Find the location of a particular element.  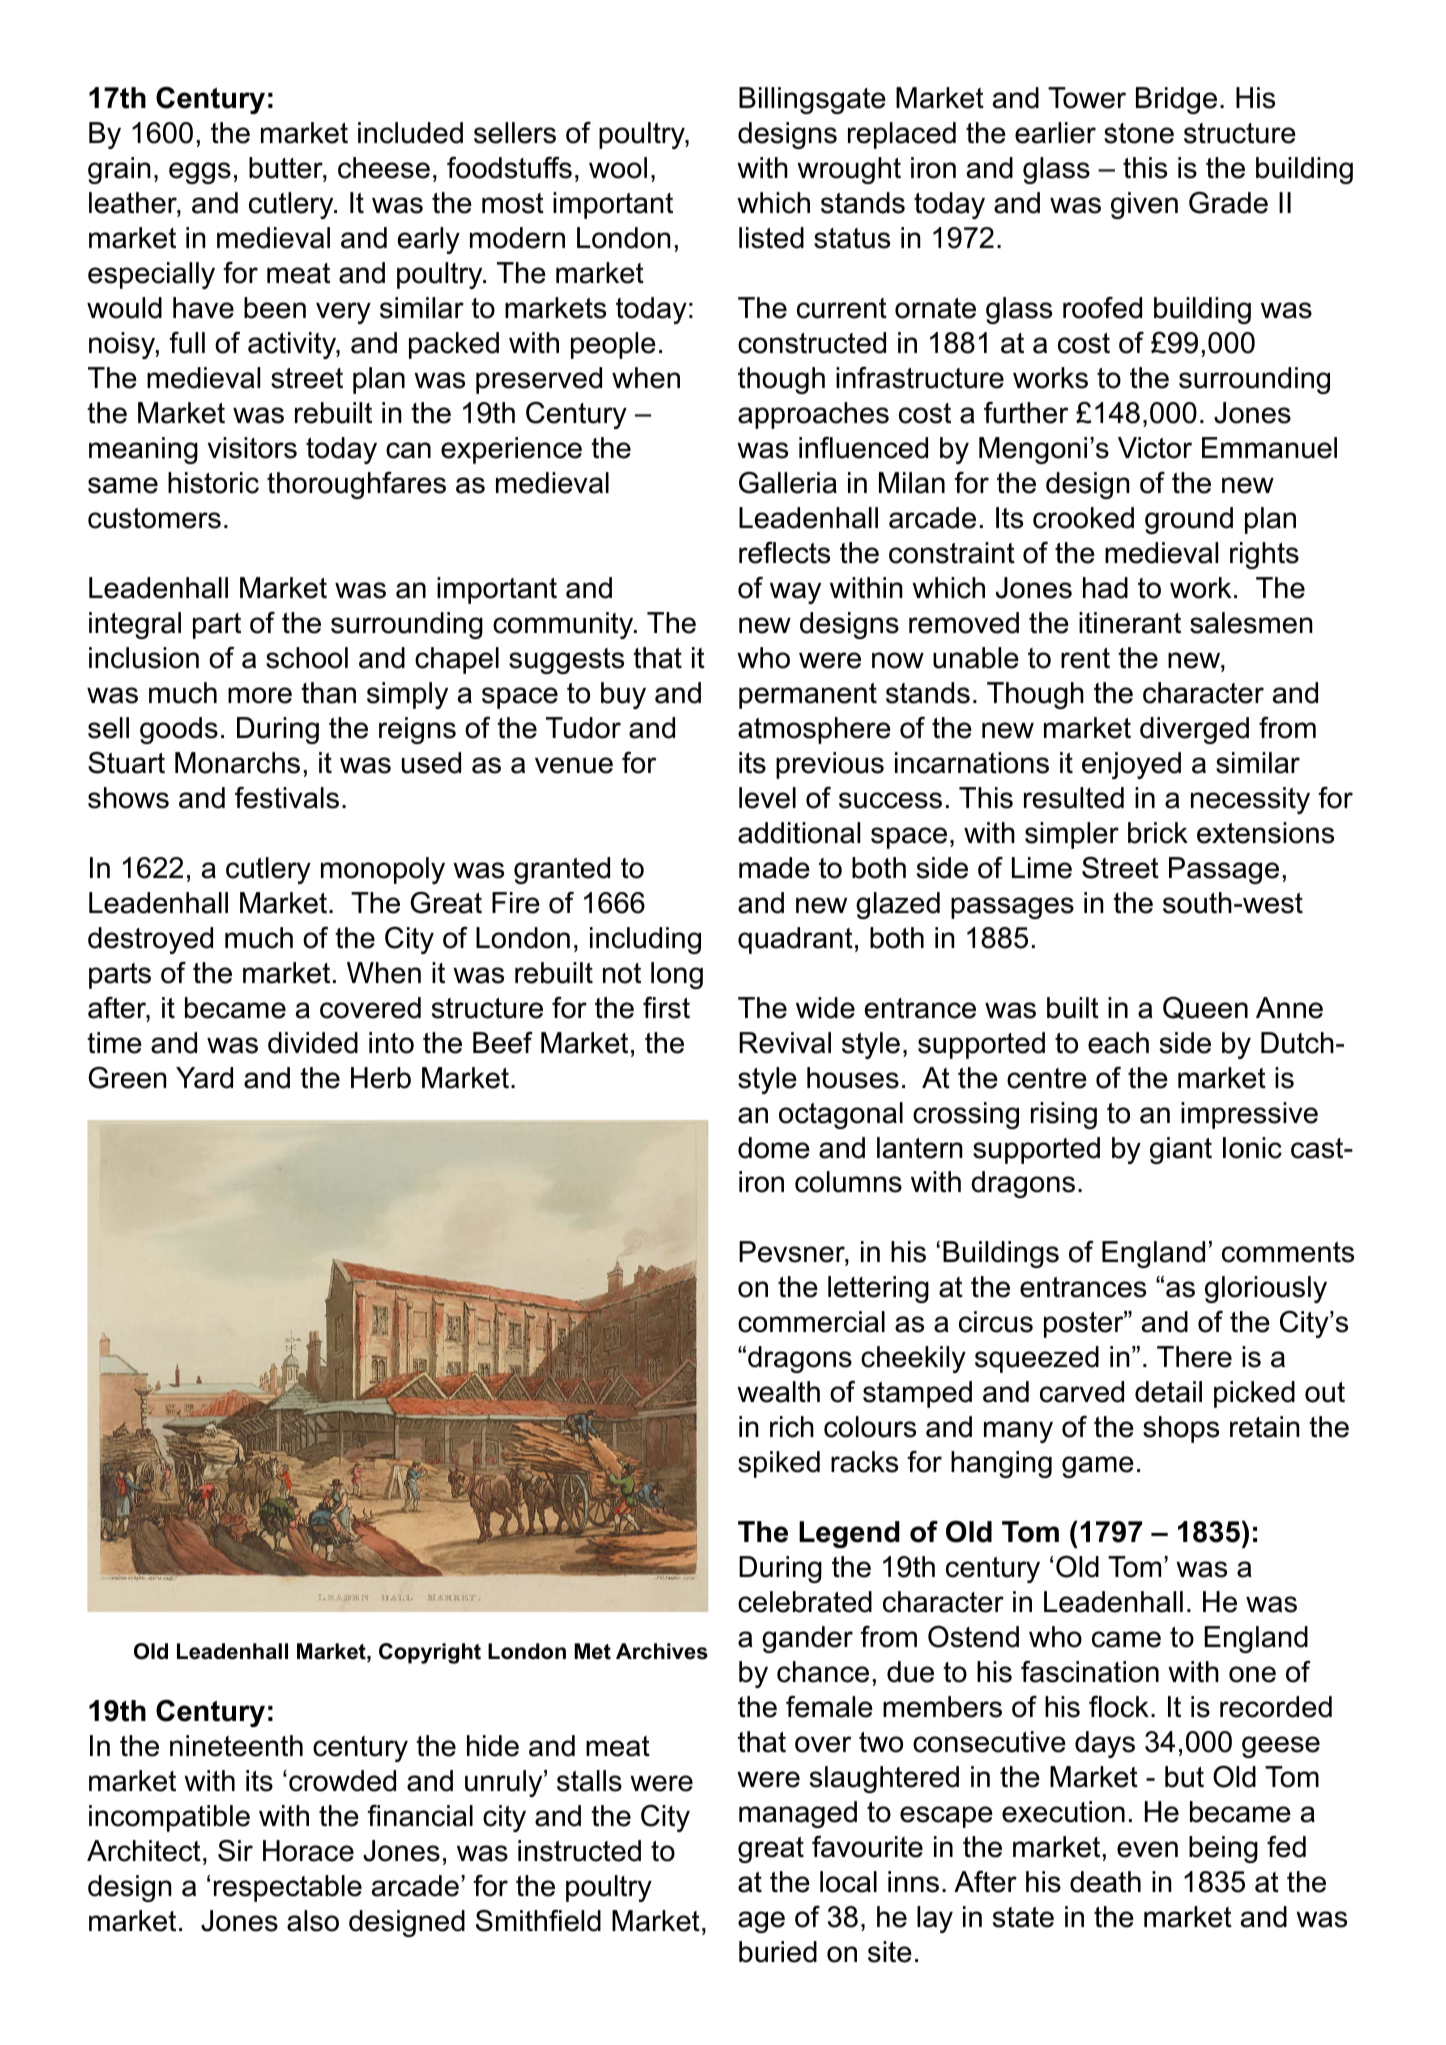

buried is located at coordinates (778, 1952).
